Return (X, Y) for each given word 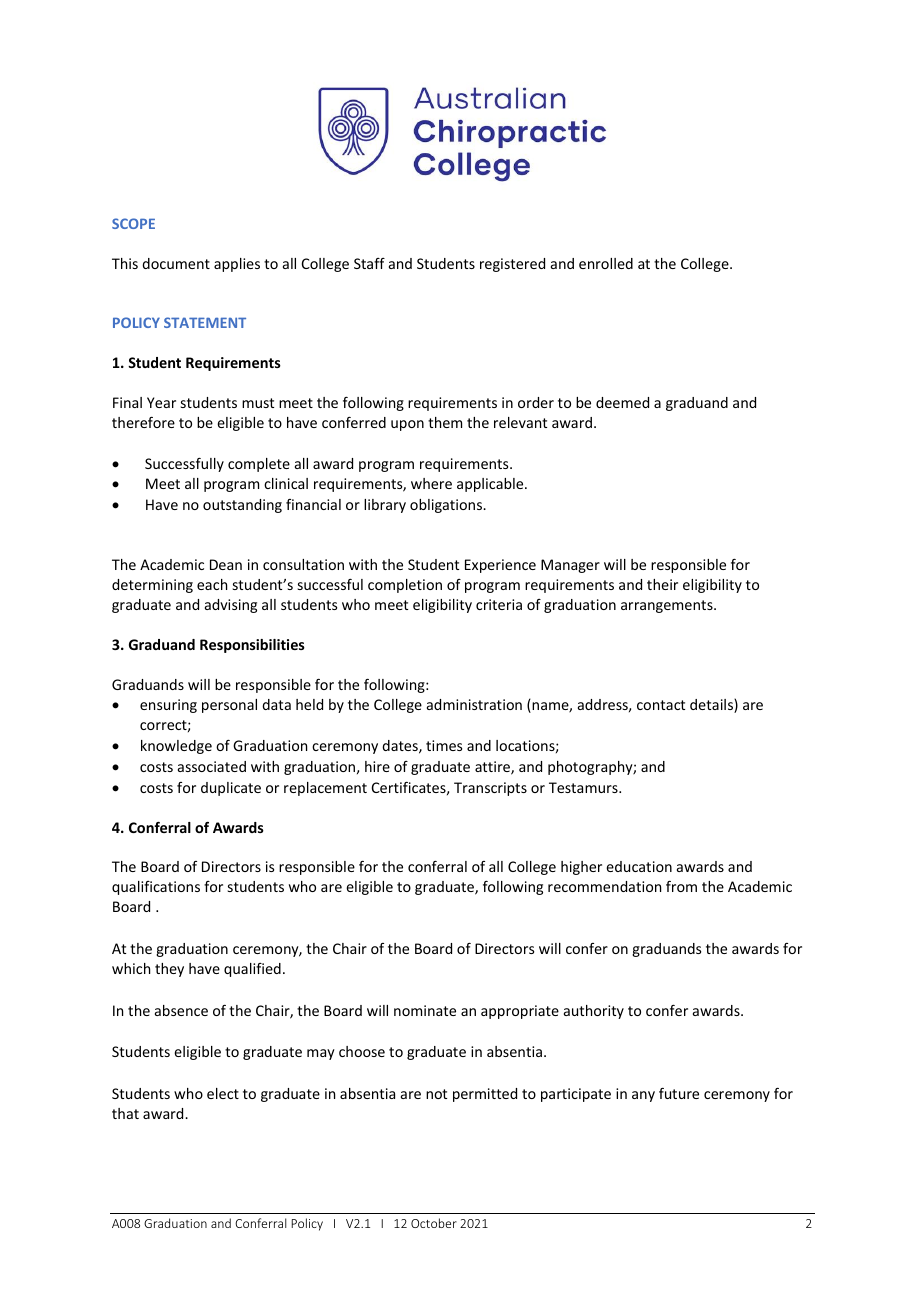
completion (405, 586)
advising (231, 606)
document (176, 263)
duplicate (231, 789)
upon (407, 425)
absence (181, 1010)
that (125, 1113)
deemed (622, 402)
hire (377, 766)
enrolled (606, 263)
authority (594, 1012)
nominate (425, 1010)
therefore (143, 422)
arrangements (668, 606)
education (639, 866)
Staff (369, 263)
